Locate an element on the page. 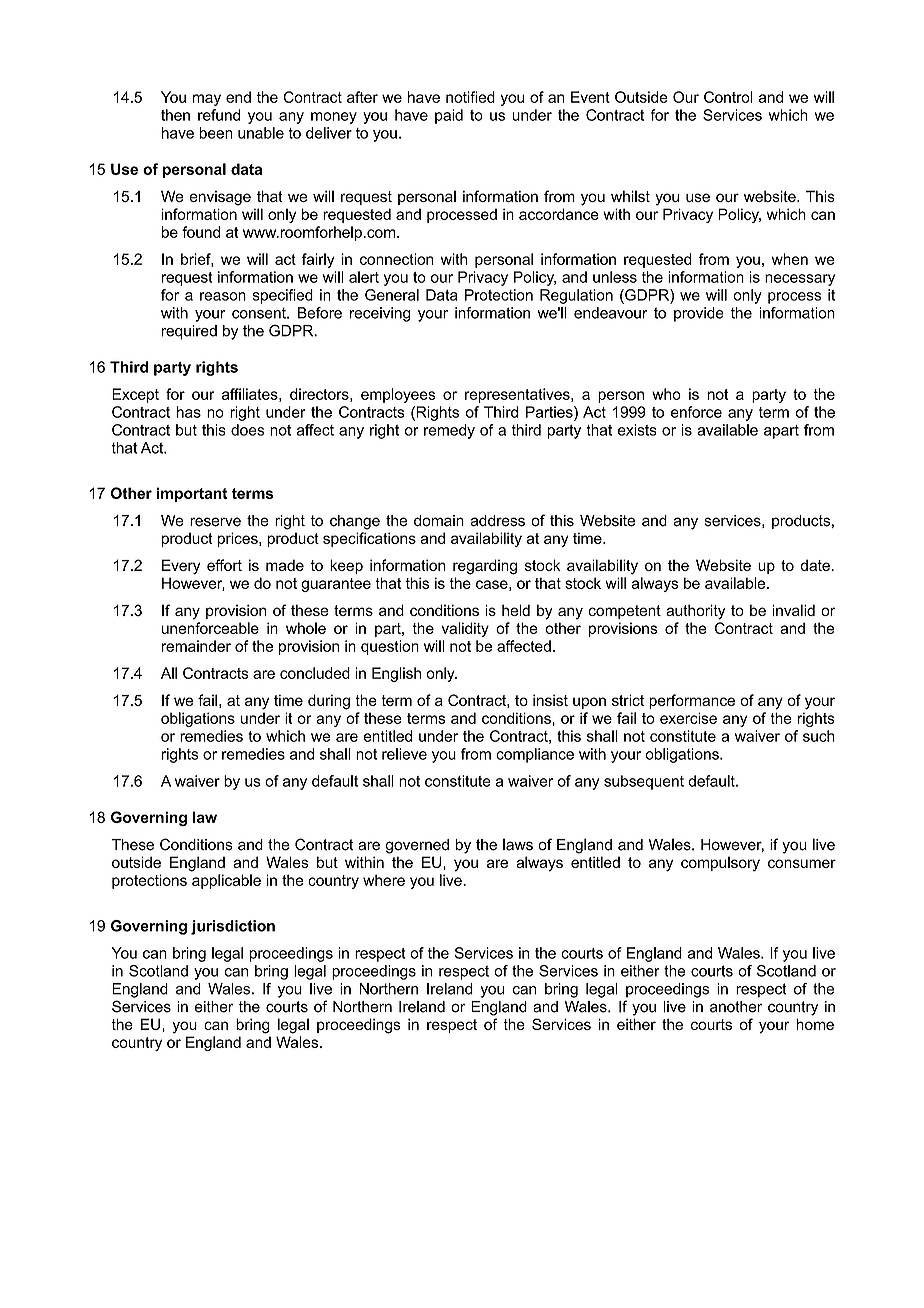 Image resolution: width=924 pixels, height=1308 pixels. been is located at coordinates (216, 133).
